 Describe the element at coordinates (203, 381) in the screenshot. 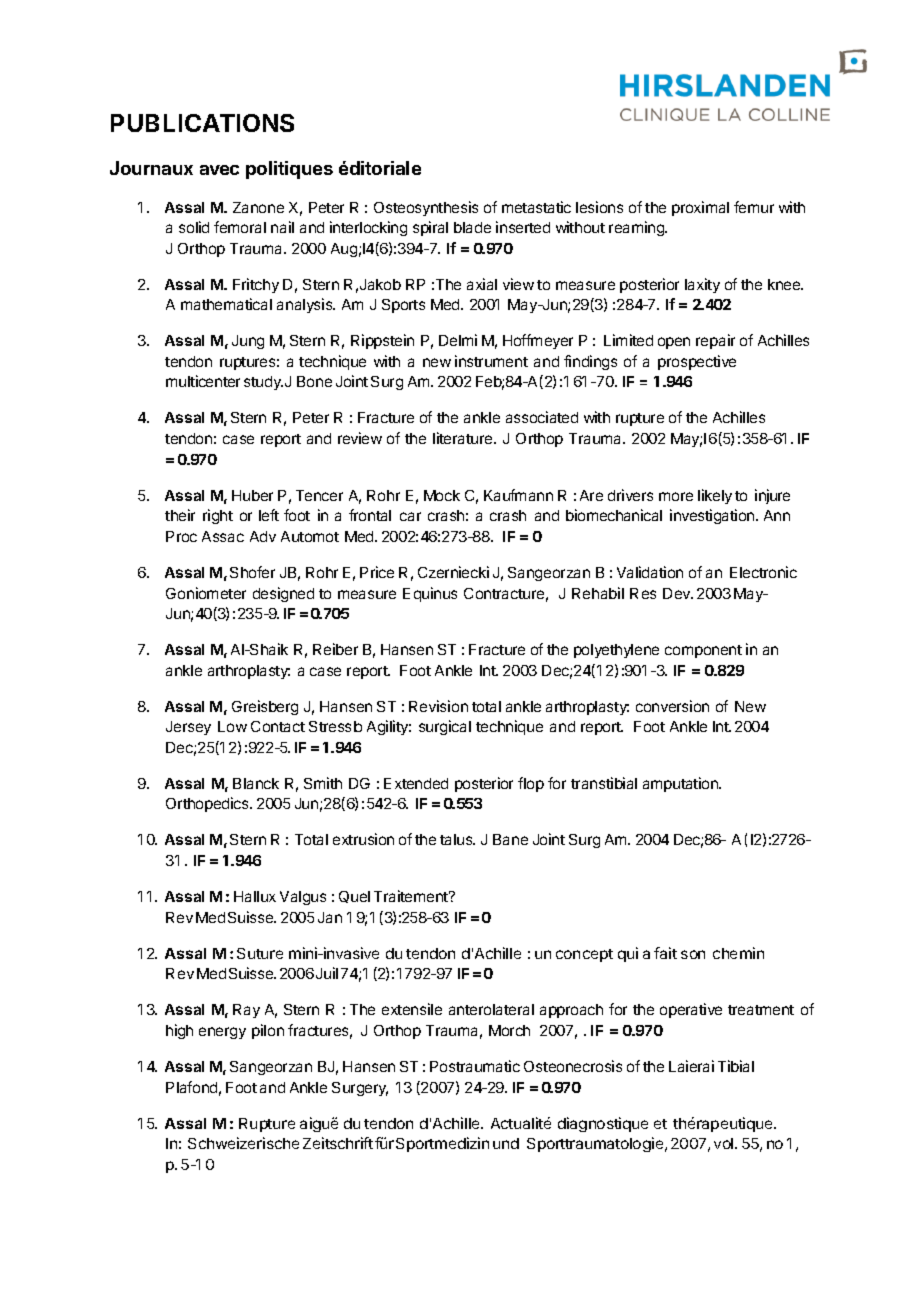

I see `multicenter` at that location.
